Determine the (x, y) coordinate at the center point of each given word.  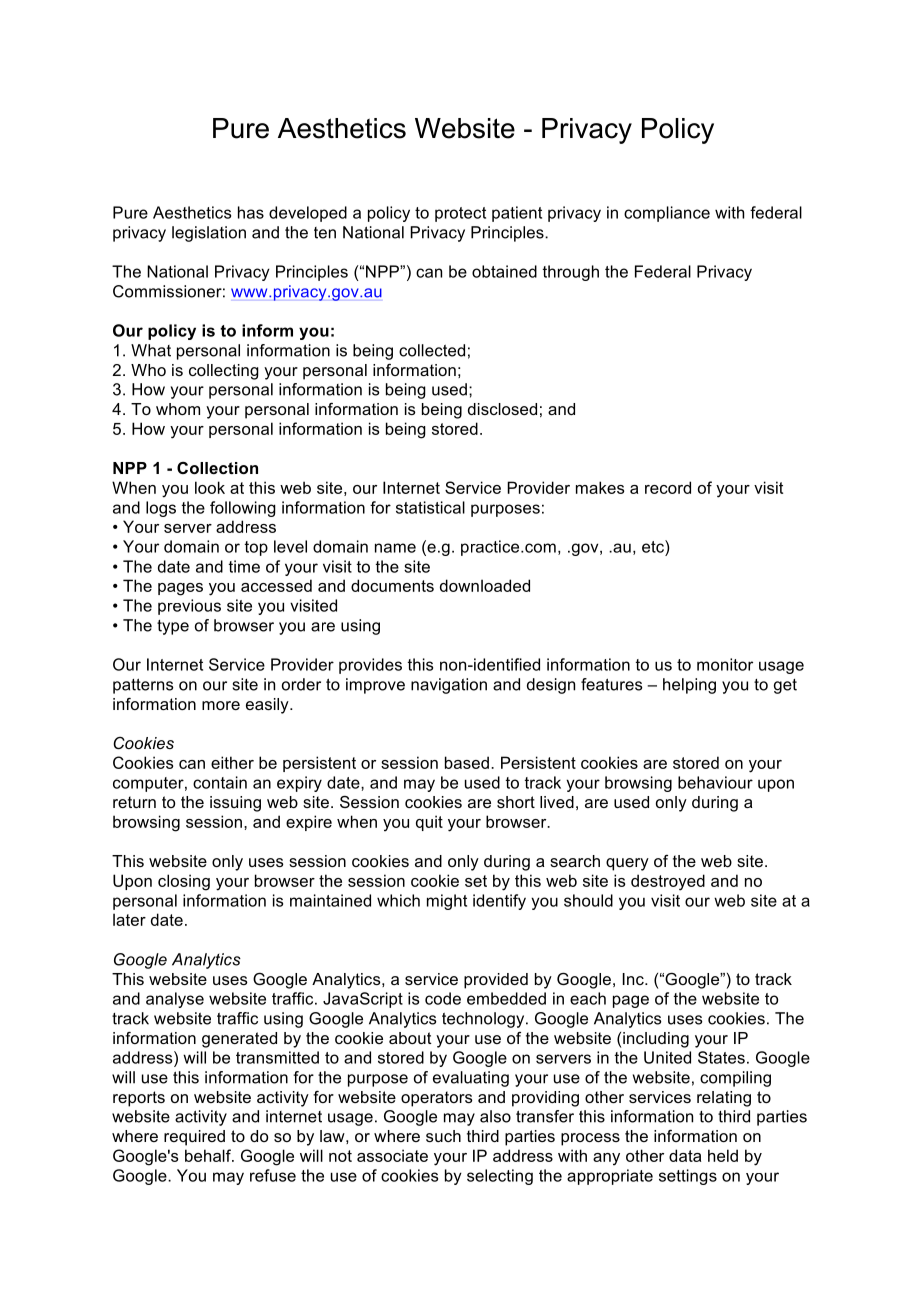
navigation (449, 686)
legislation (209, 234)
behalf (209, 1155)
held (723, 1155)
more (221, 705)
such (443, 1136)
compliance (667, 214)
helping (689, 686)
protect (460, 214)
